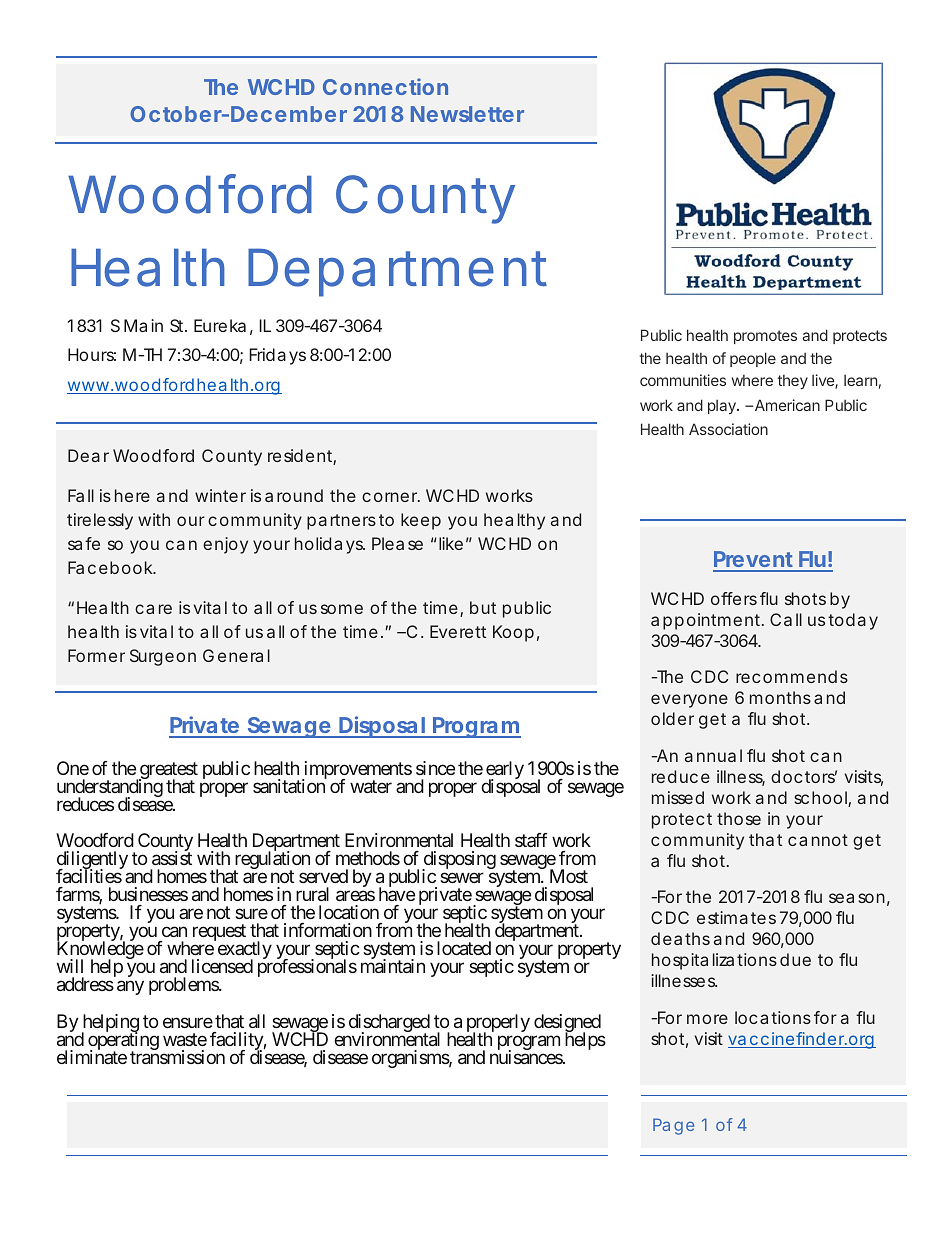 This document has height=1233, width=952. What do you see at coordinates (786, 619) in the document?
I see `Call` at bounding box center [786, 619].
